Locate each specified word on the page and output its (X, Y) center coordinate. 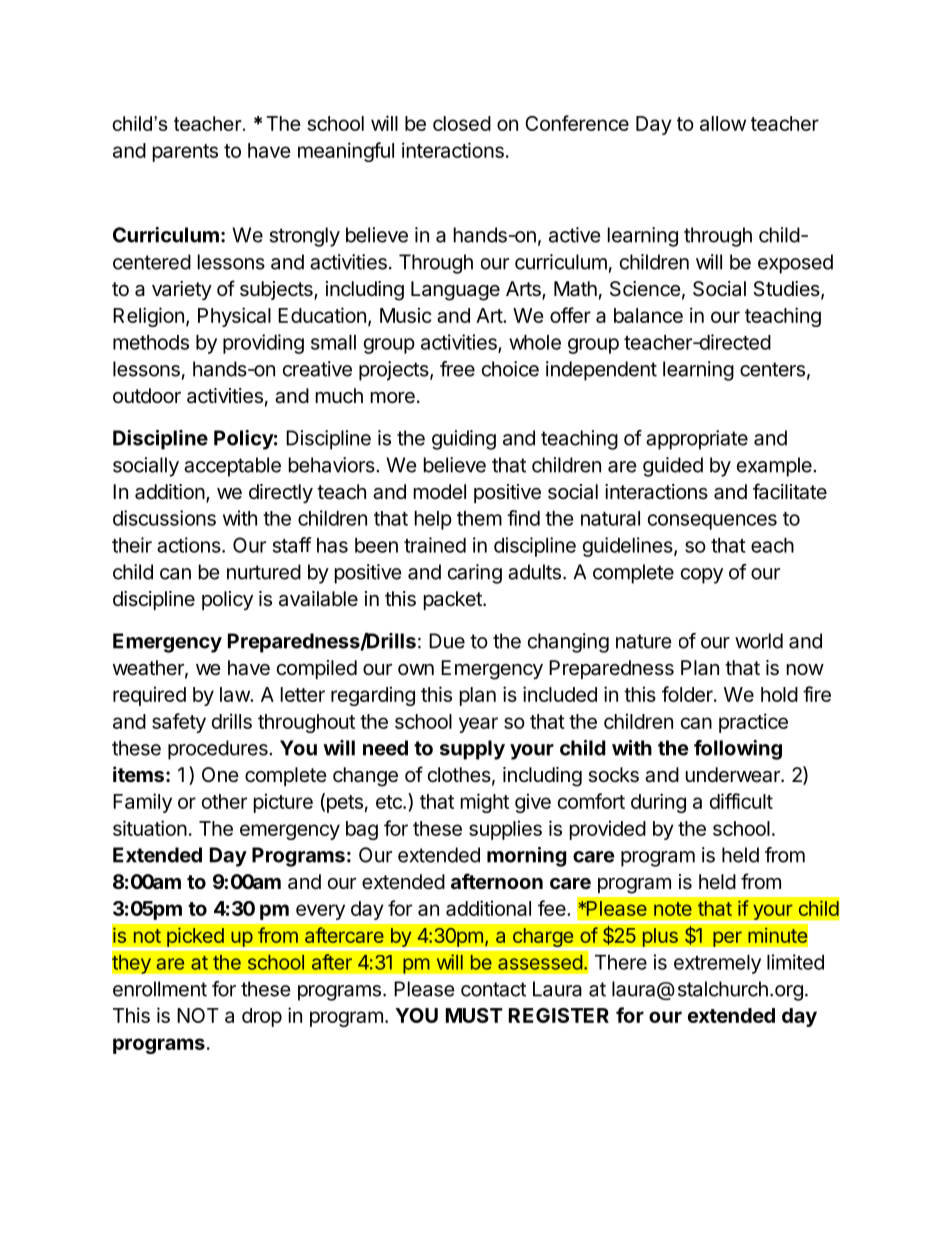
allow (723, 123)
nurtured (264, 572)
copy (702, 576)
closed (462, 123)
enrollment (160, 989)
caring (475, 574)
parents (185, 153)
